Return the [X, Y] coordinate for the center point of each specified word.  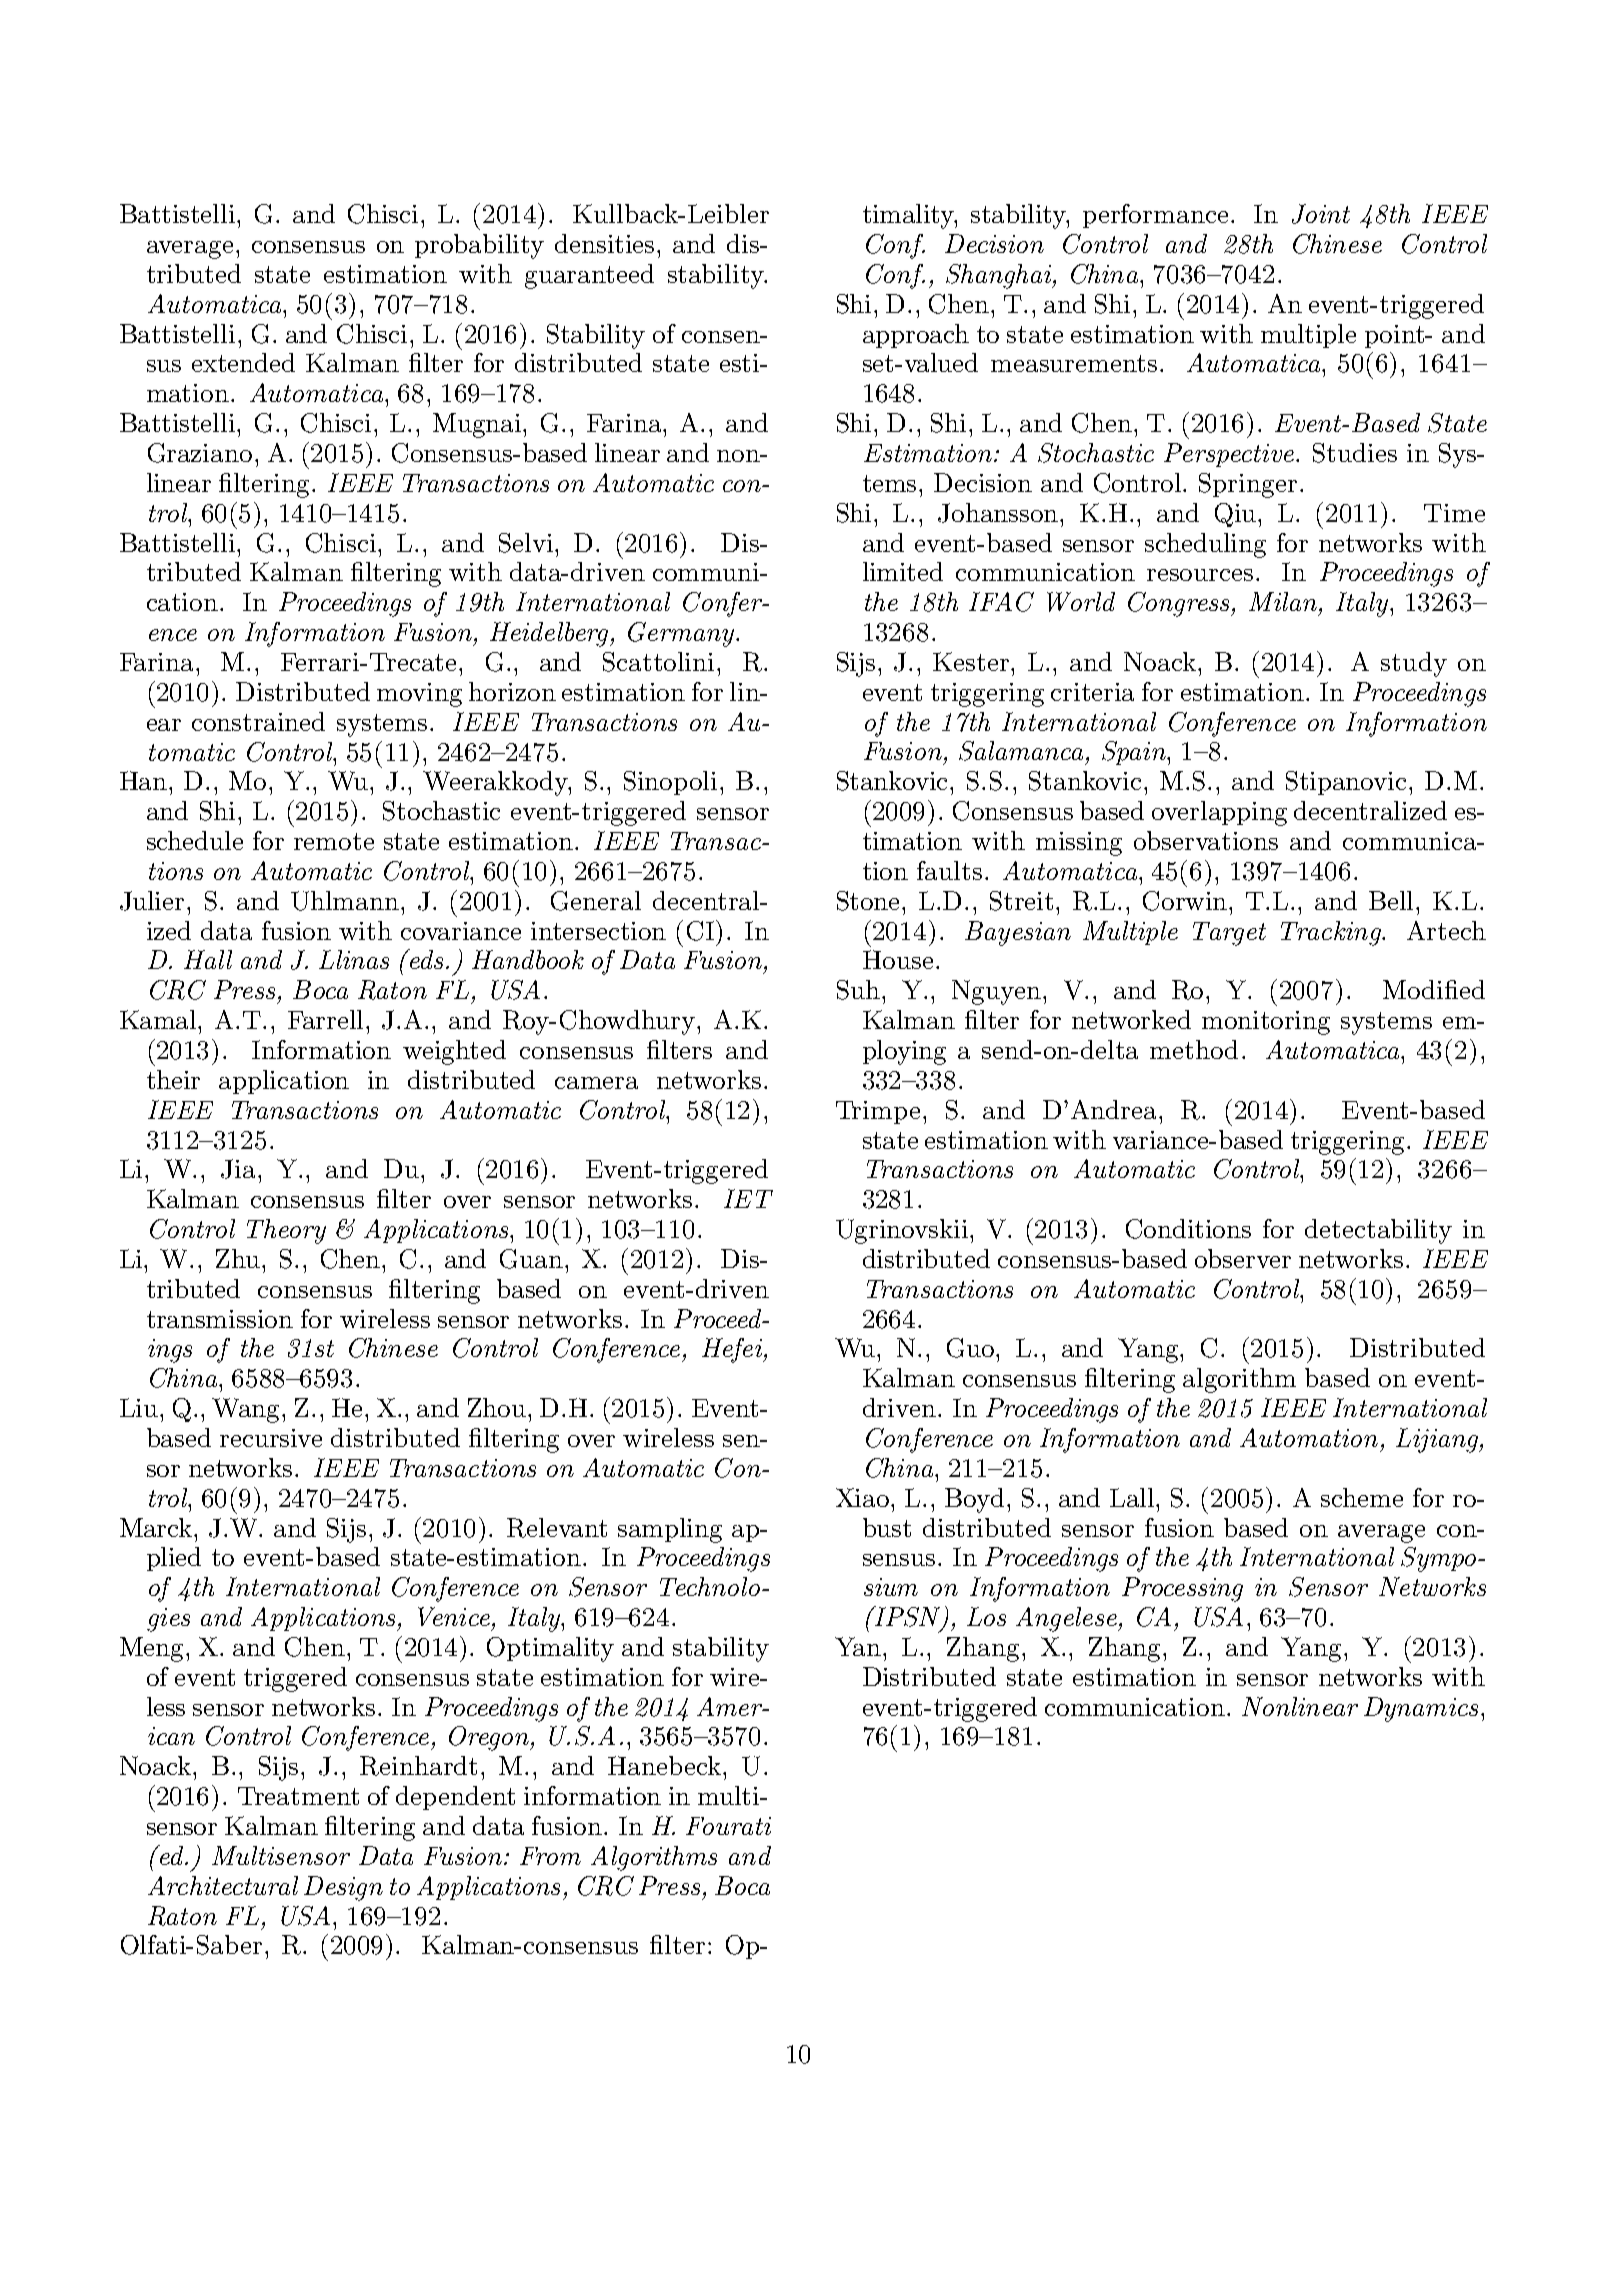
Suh [858, 990]
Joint [1321, 214]
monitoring [1266, 1023]
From [550, 1856]
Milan [1283, 601]
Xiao [864, 1497]
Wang [247, 1410]
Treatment [298, 1796]
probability [479, 246]
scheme [1362, 1497]
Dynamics [1421, 1709]
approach [916, 336]
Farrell [325, 1019]
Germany [682, 634]
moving [419, 695]
